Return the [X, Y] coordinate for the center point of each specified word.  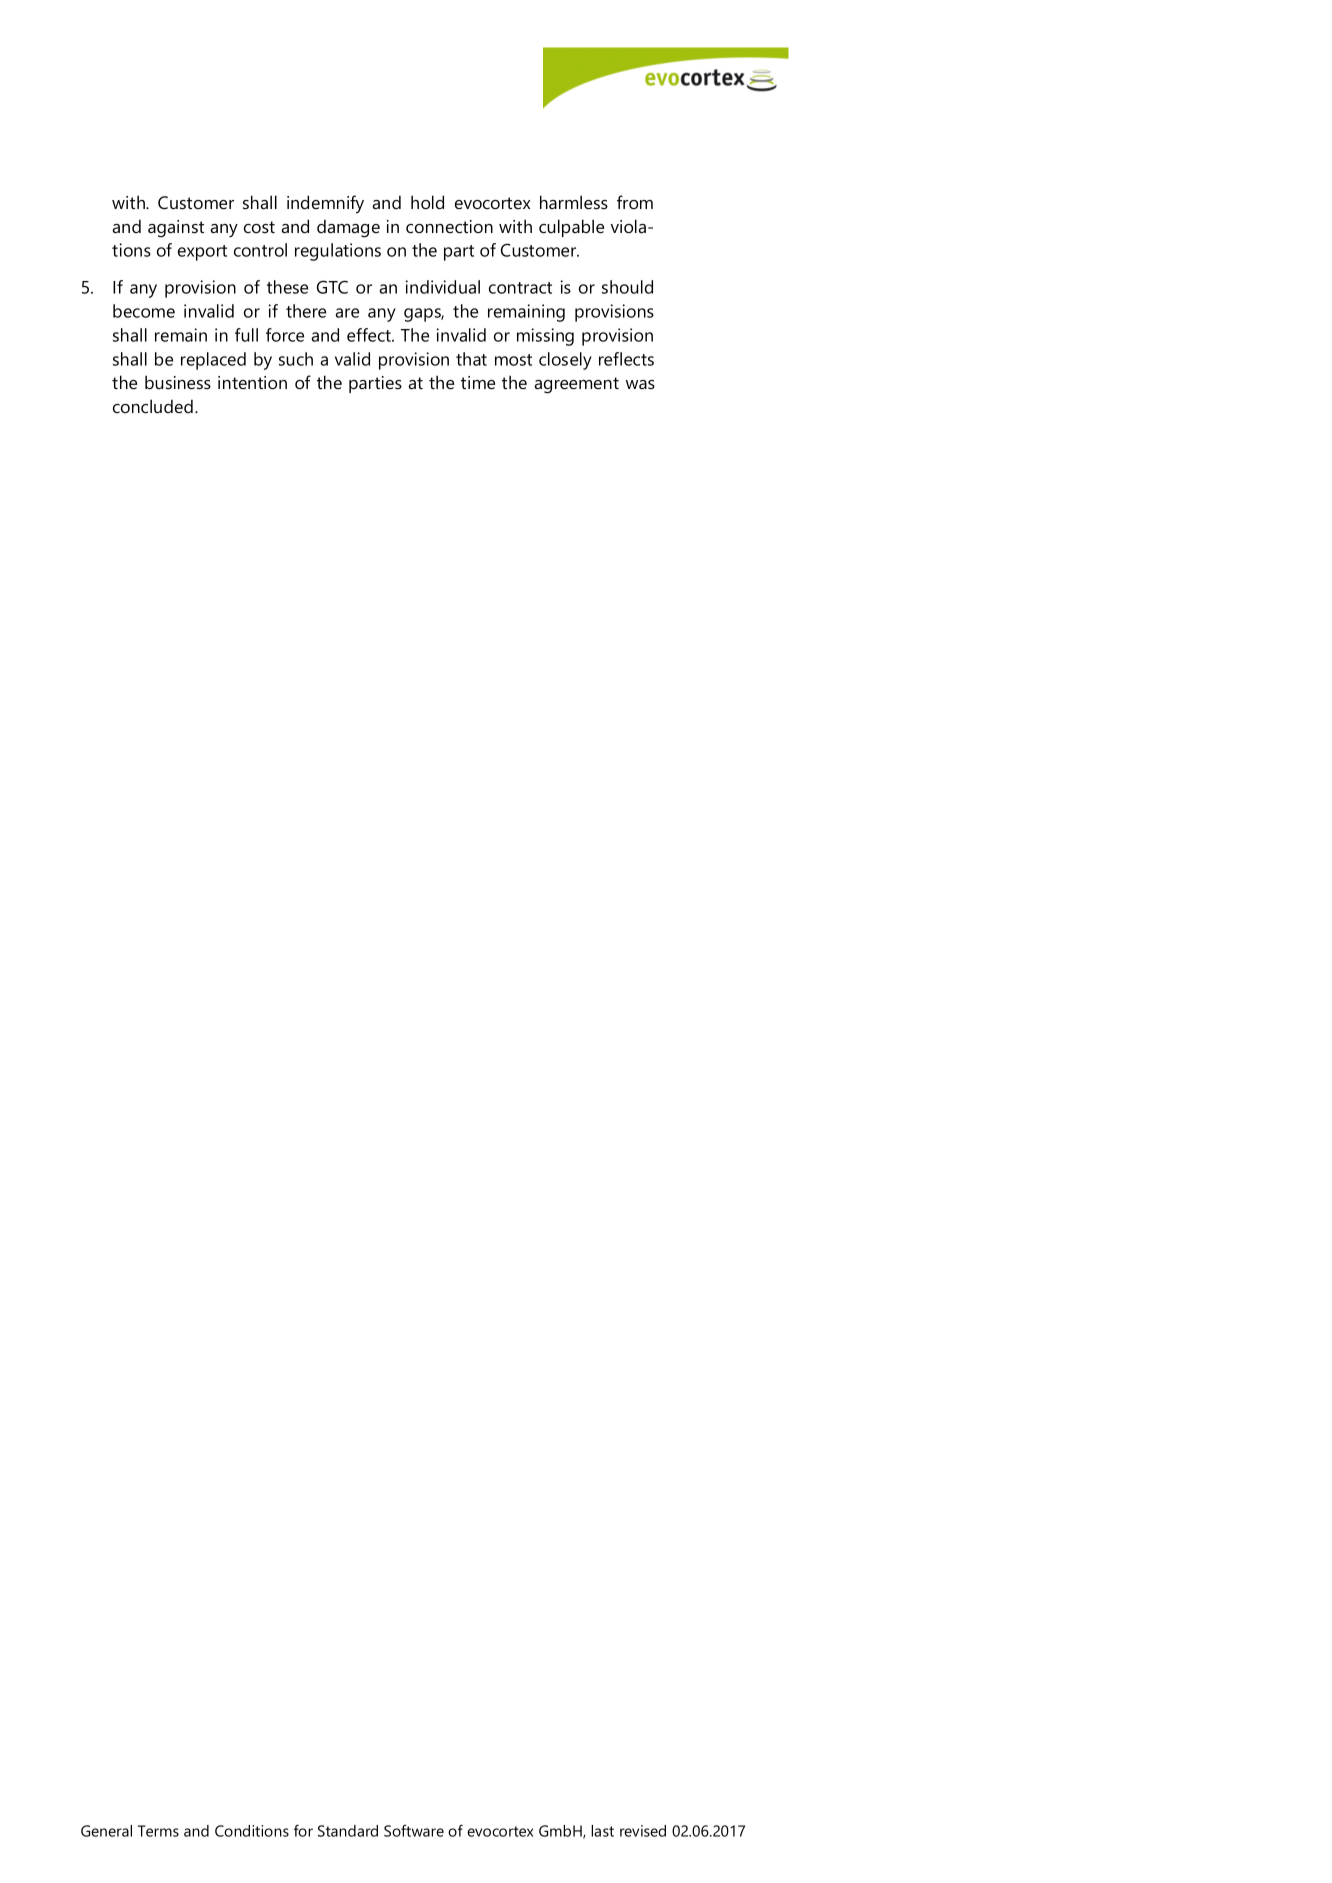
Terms [158, 1831]
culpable [571, 228]
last [602, 1831]
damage [348, 228]
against [176, 229]
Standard [348, 1831]
